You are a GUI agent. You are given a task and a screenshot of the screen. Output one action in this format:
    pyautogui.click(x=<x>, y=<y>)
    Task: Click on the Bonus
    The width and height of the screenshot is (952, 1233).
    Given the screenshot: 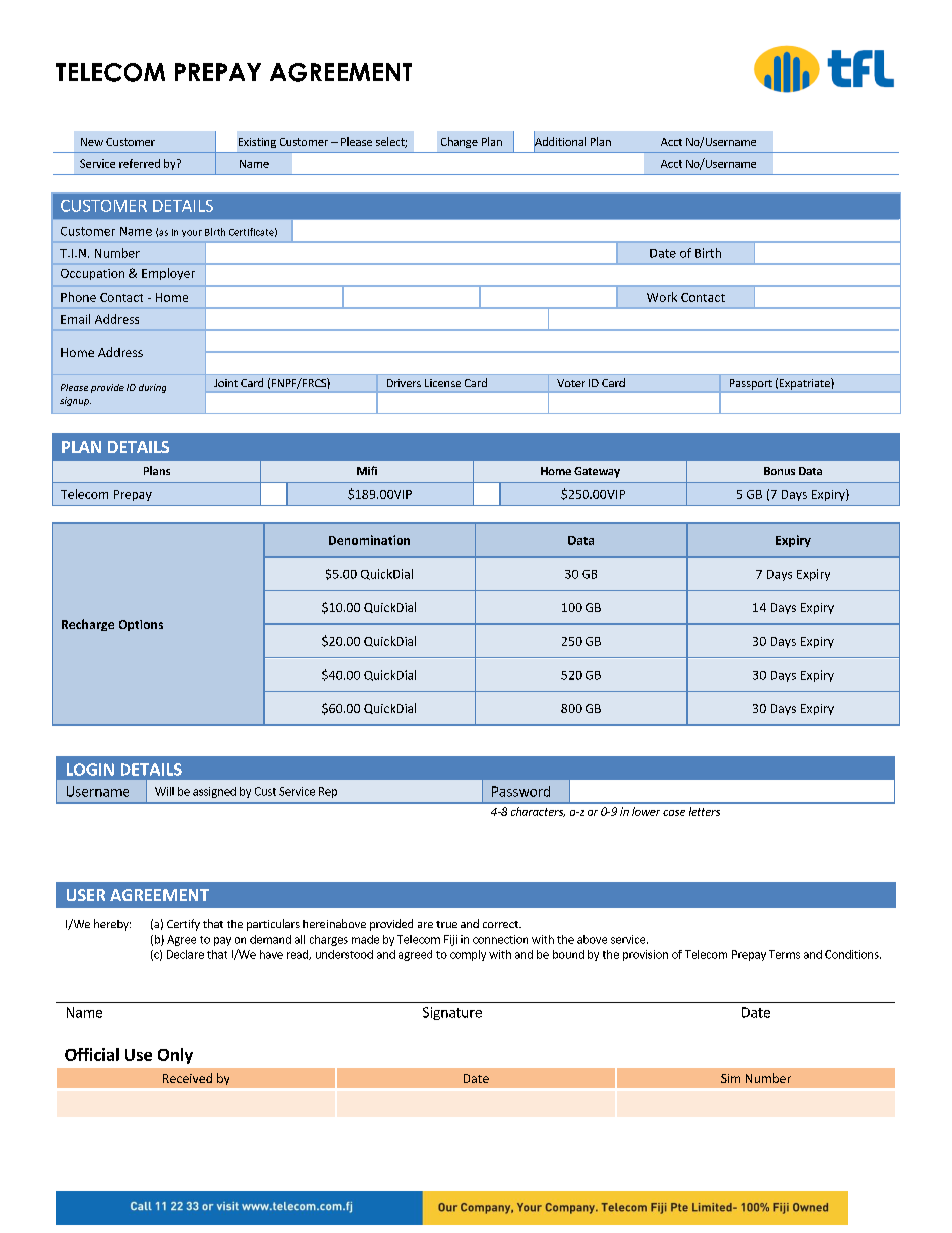 What is the action you would take?
    pyautogui.click(x=779, y=471)
